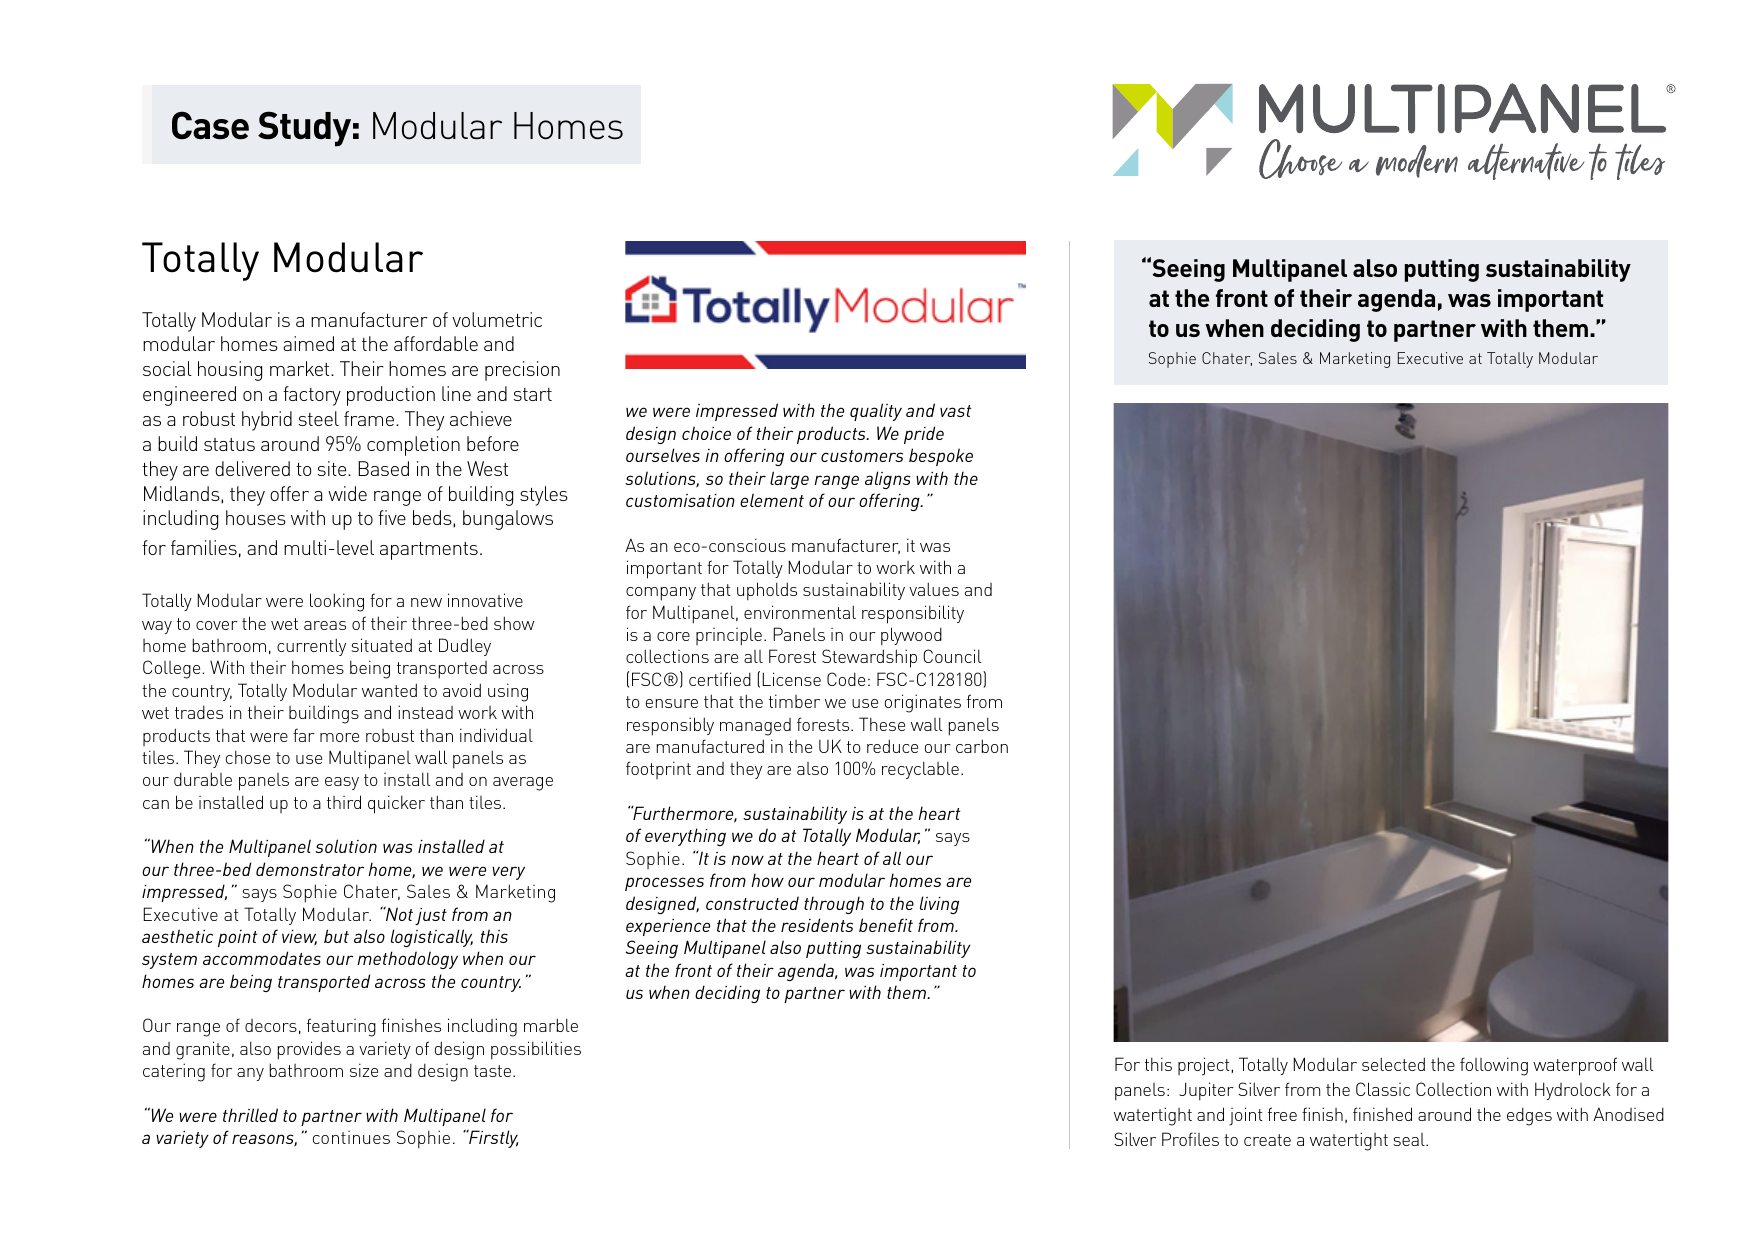  Describe the element at coordinates (497, 319) in the screenshot. I see `volumetric` at that location.
